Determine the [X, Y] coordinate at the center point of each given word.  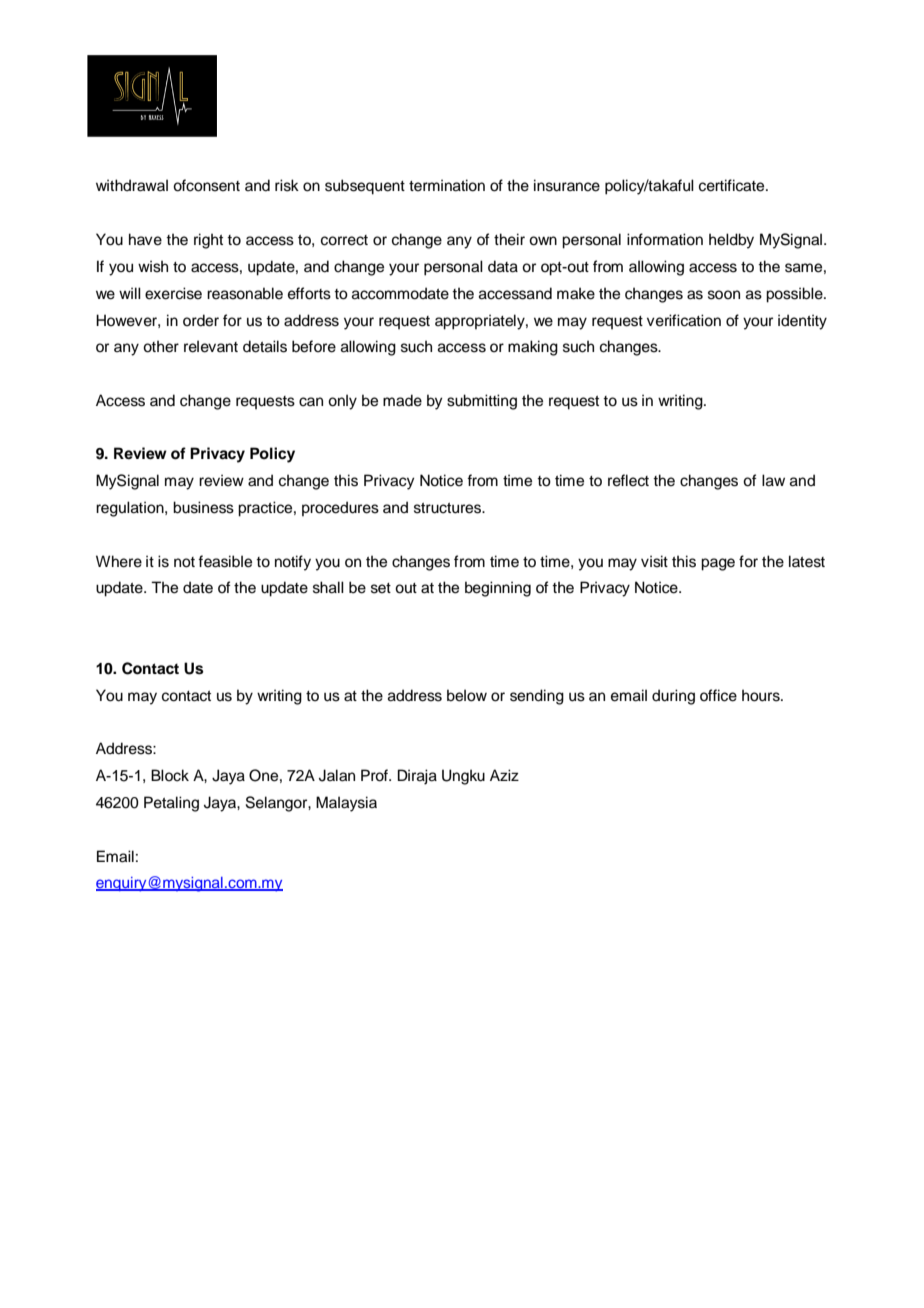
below [467, 695]
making [533, 348]
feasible [225, 561]
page [718, 564]
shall [328, 587]
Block [170, 775]
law [773, 480]
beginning [498, 589]
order [201, 320]
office [718, 695]
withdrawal [132, 185]
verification [684, 320]
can [311, 402]
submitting [482, 402]
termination [447, 185]
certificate [733, 185]
